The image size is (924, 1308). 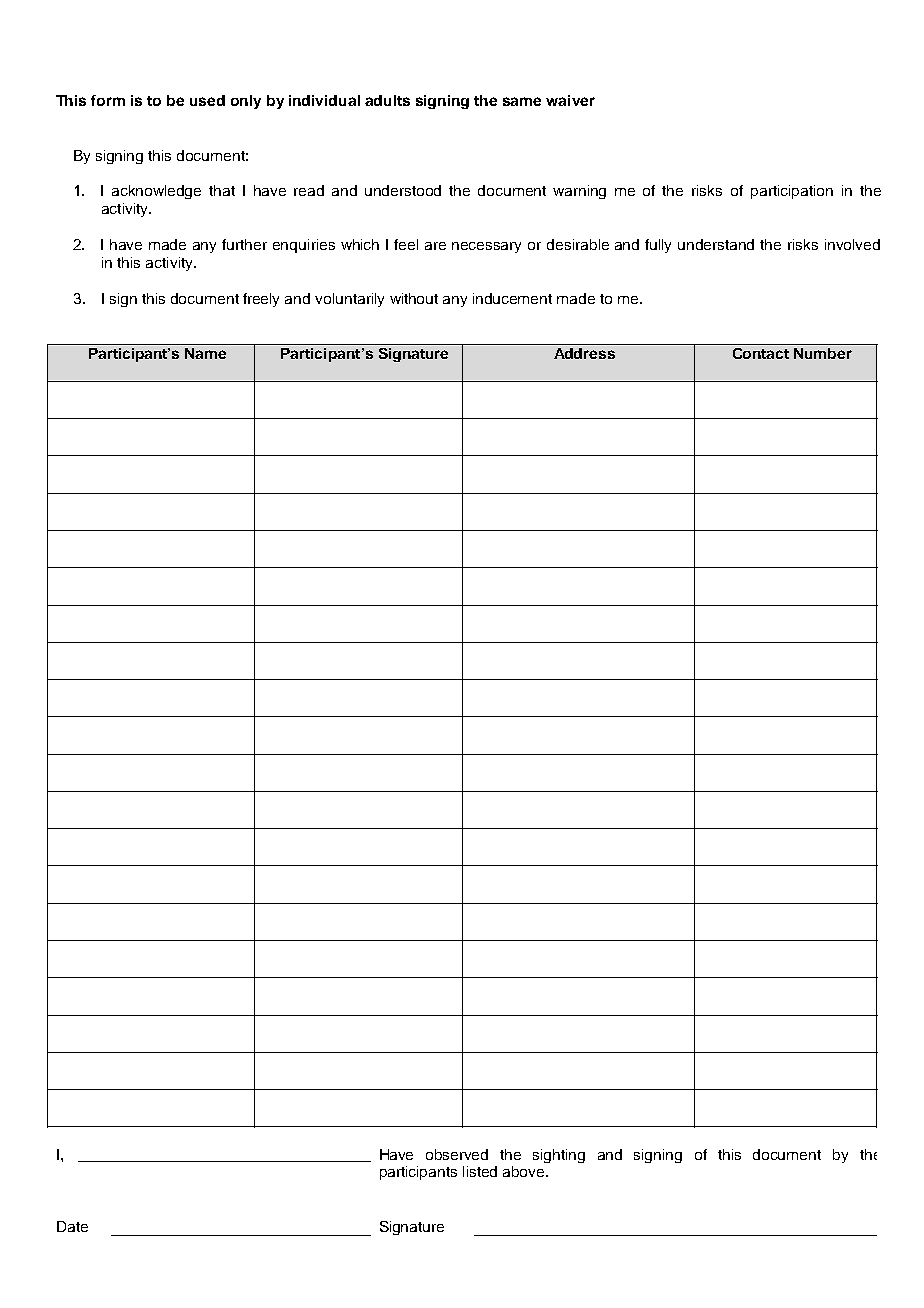 I want to click on Name, so click(x=205, y=353).
